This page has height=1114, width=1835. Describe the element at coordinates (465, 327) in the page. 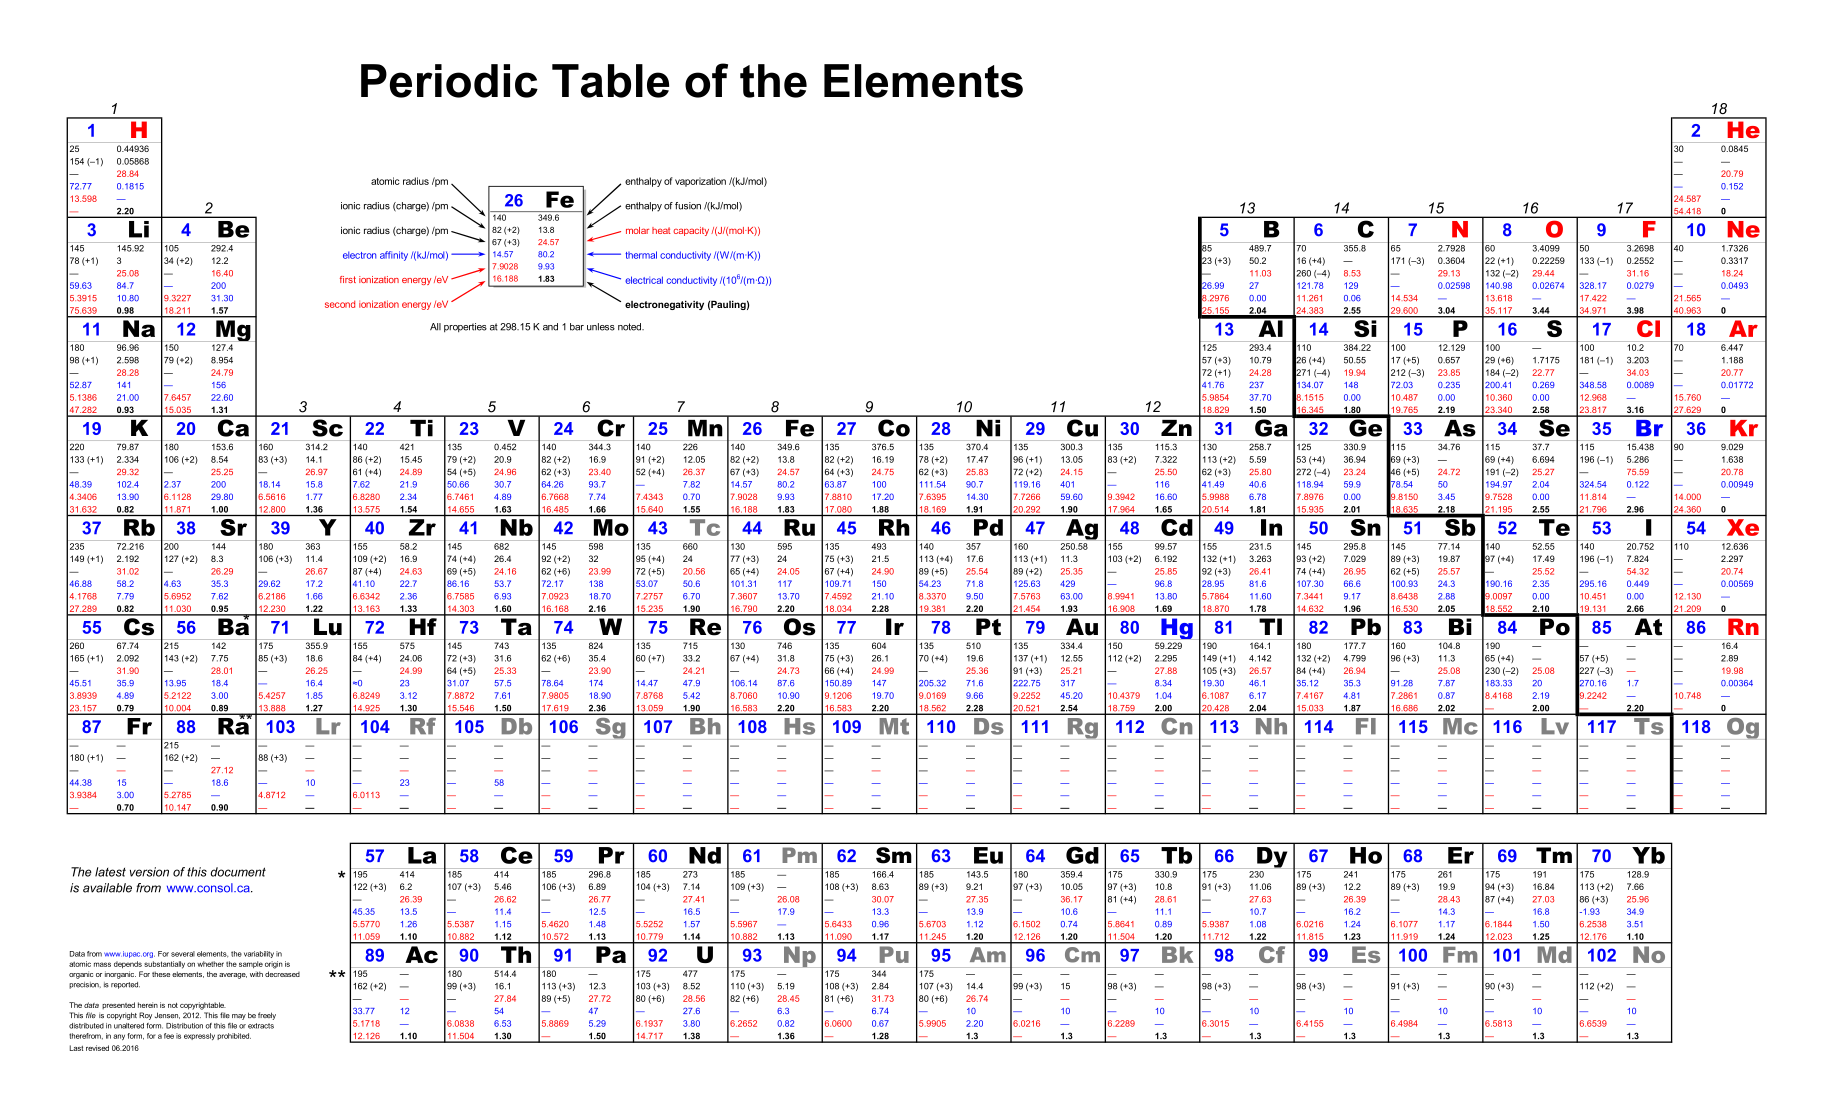

I see `properties` at that location.
